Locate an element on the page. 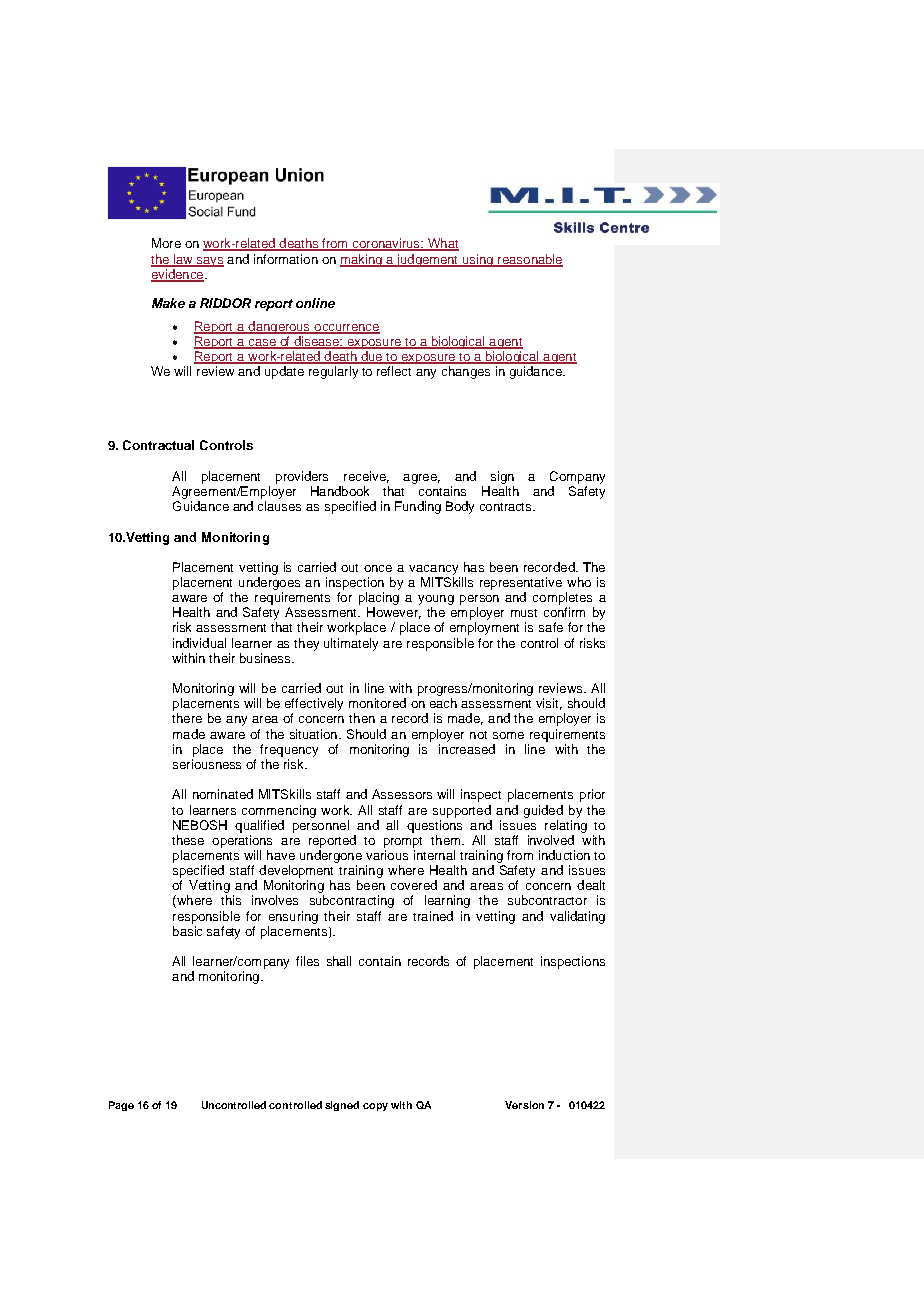  making is located at coordinates (362, 260).
